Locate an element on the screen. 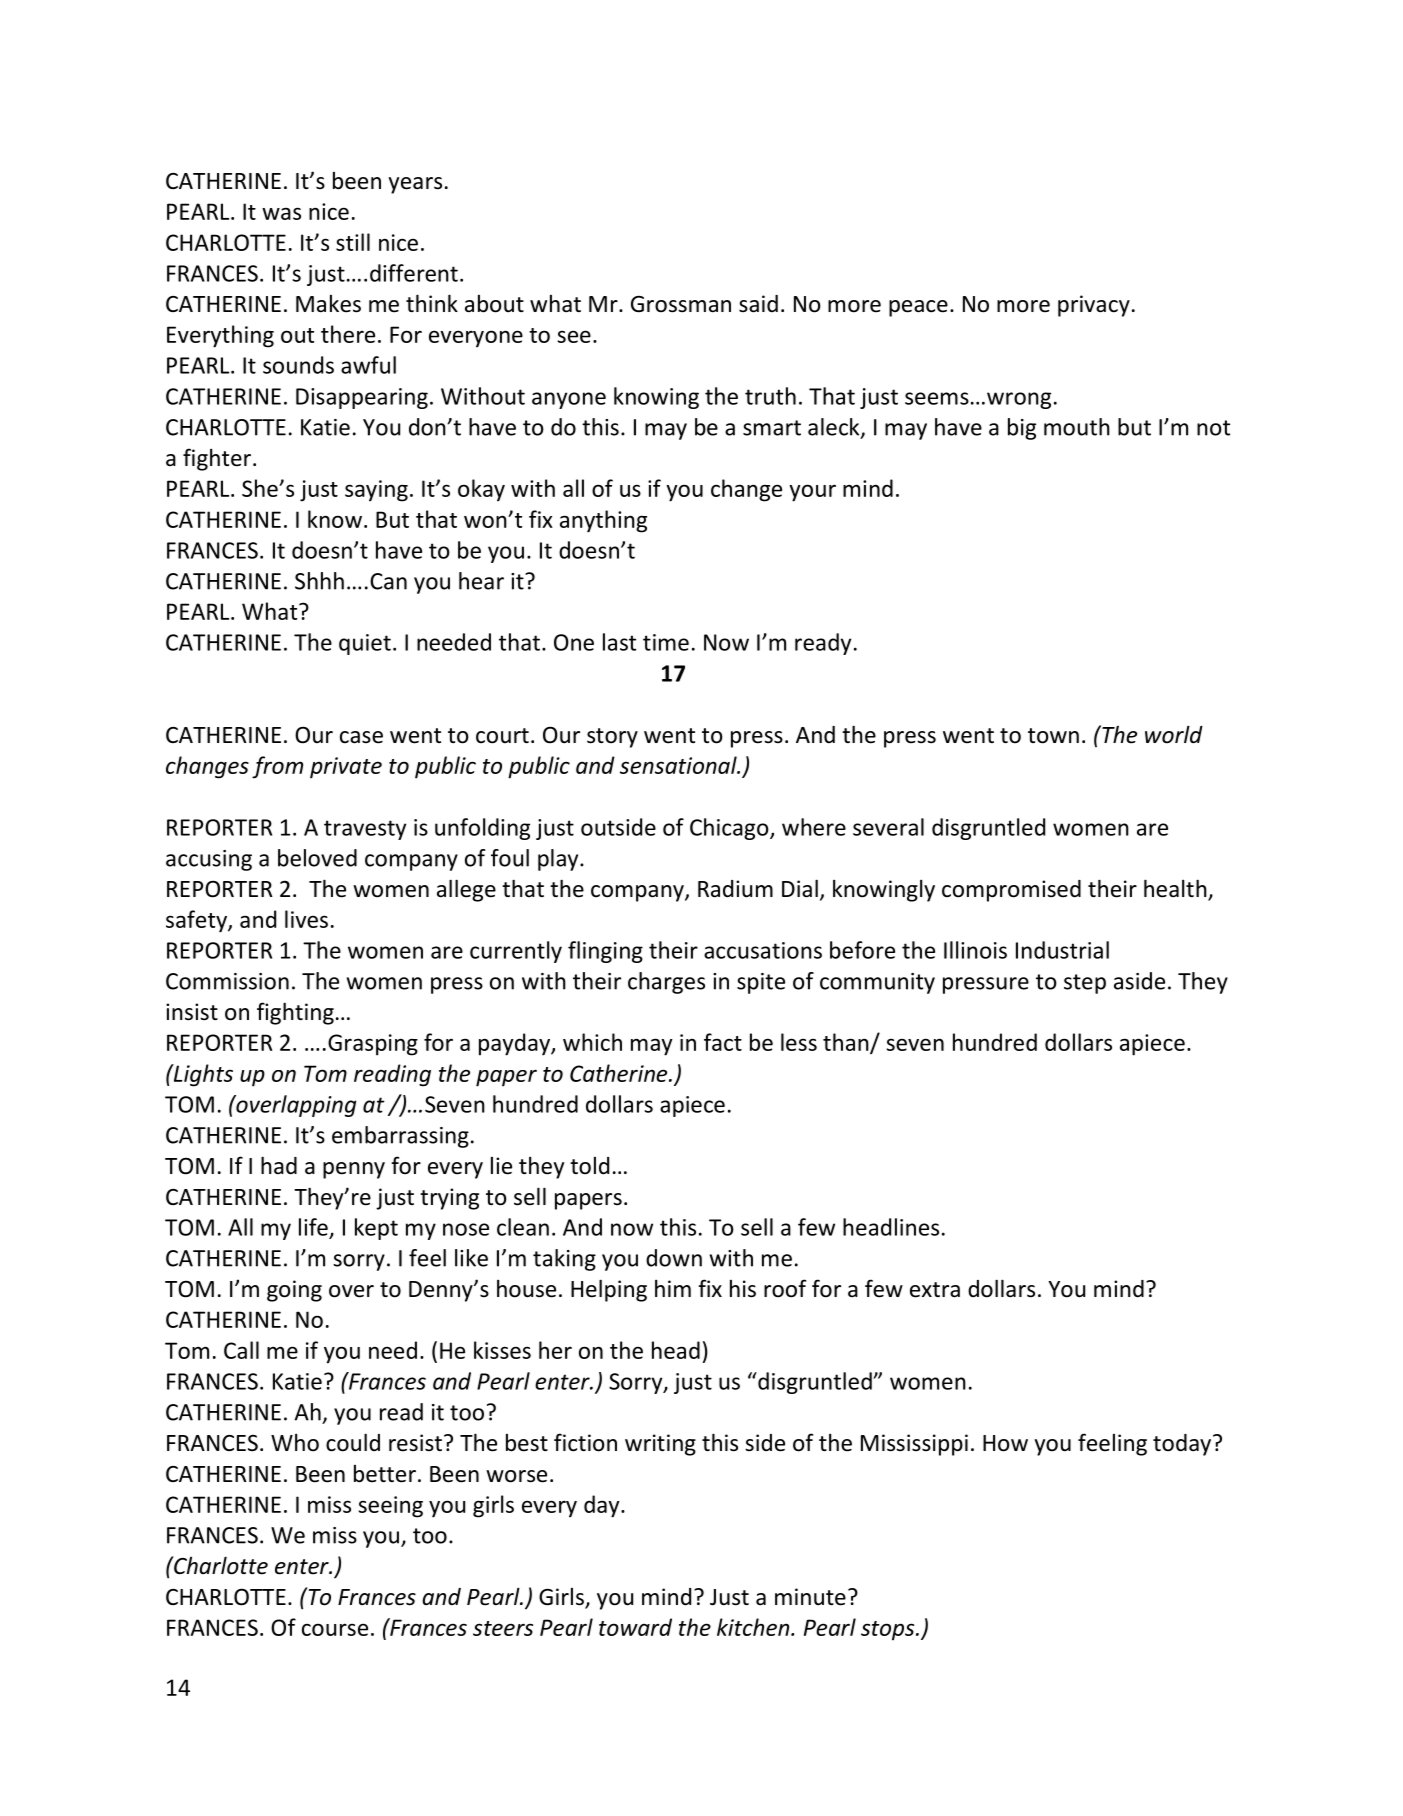 Image resolution: width=1403 pixels, height=1816 pixels. lives is located at coordinates (306, 919).
